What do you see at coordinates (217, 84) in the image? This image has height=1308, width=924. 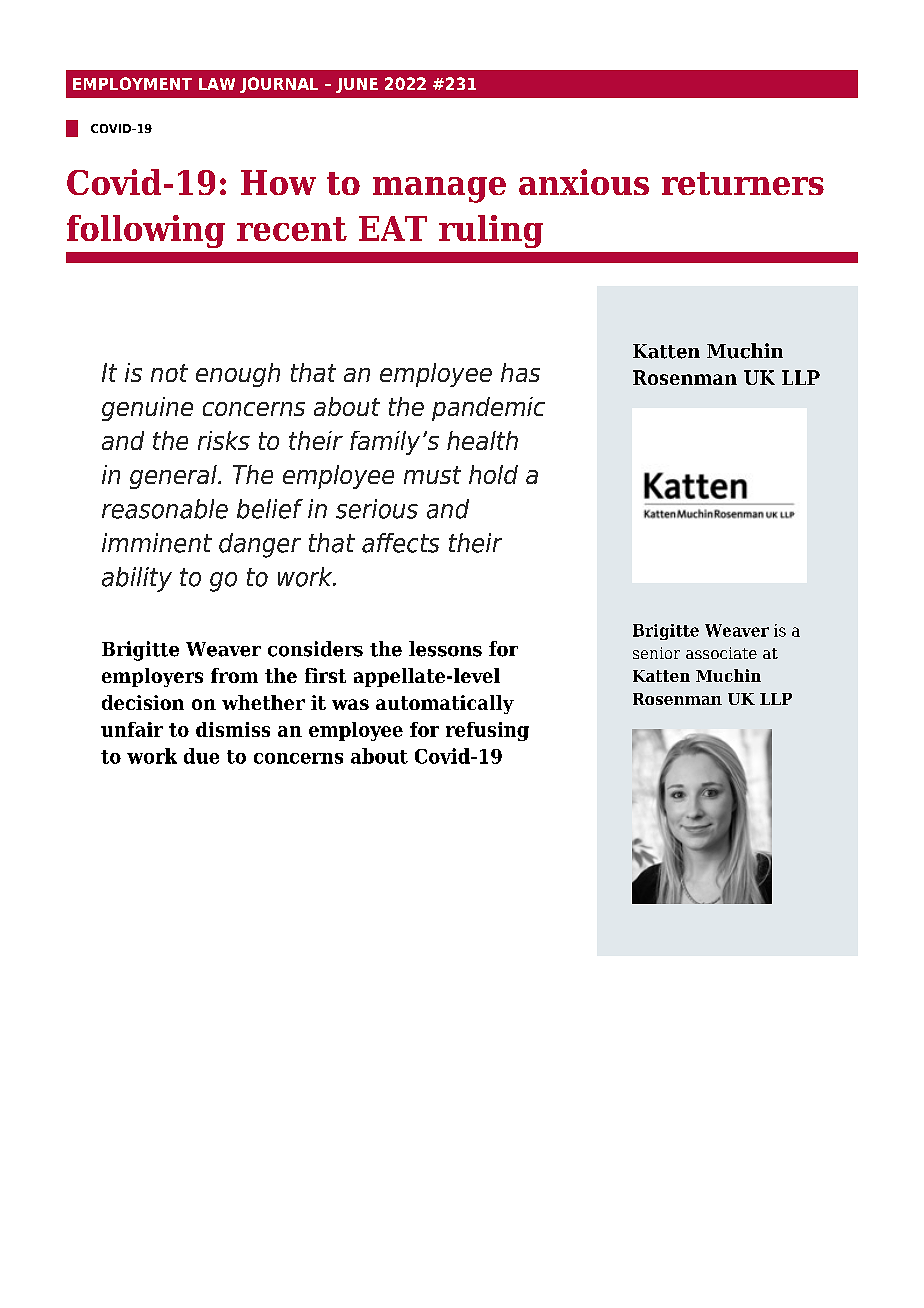 I see `LAW` at bounding box center [217, 84].
